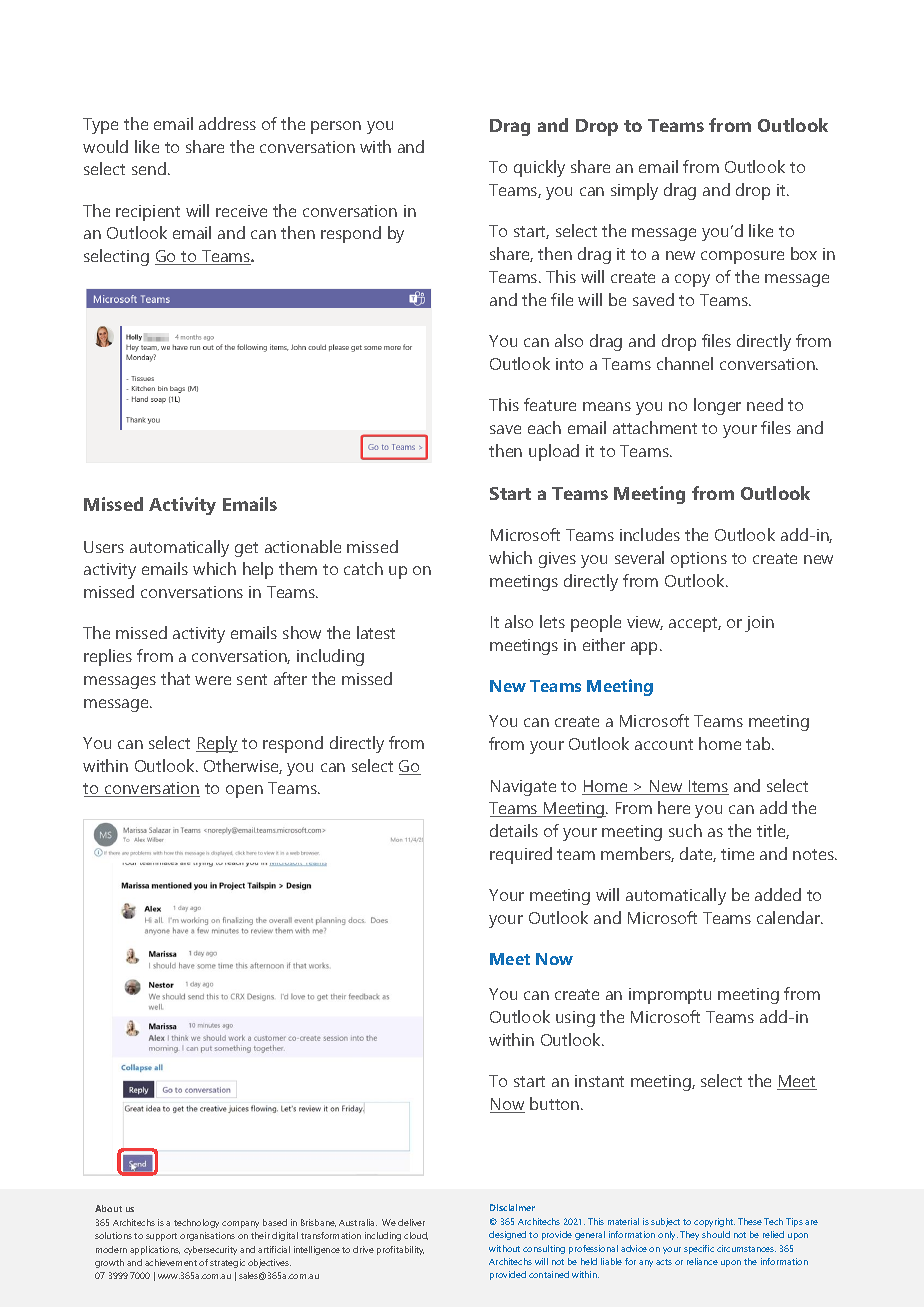 The height and width of the image is (1308, 924). I want to click on send, so click(149, 168).
